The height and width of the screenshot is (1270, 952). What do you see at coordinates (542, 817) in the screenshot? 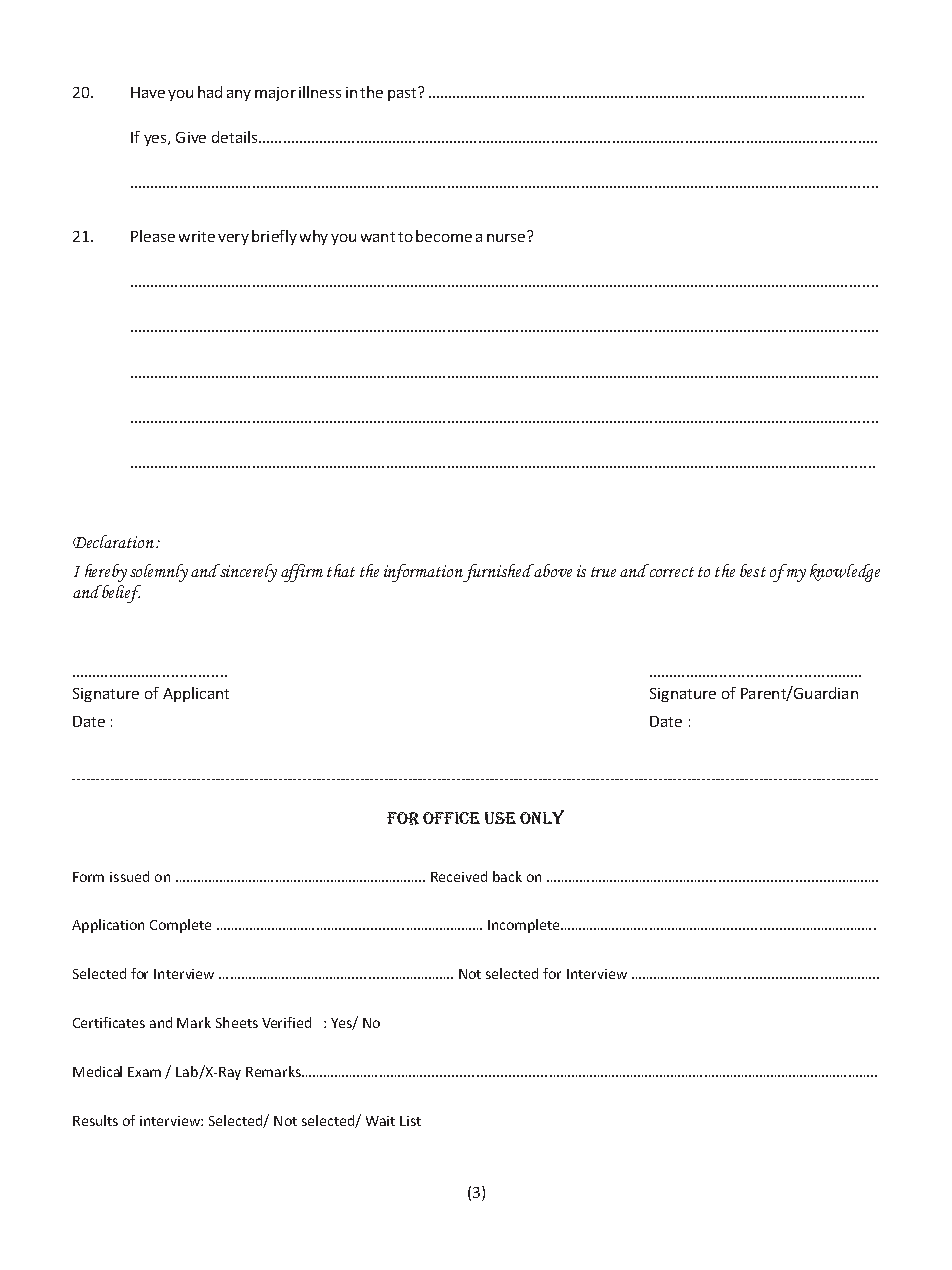
I see `ONLY` at bounding box center [542, 817].
